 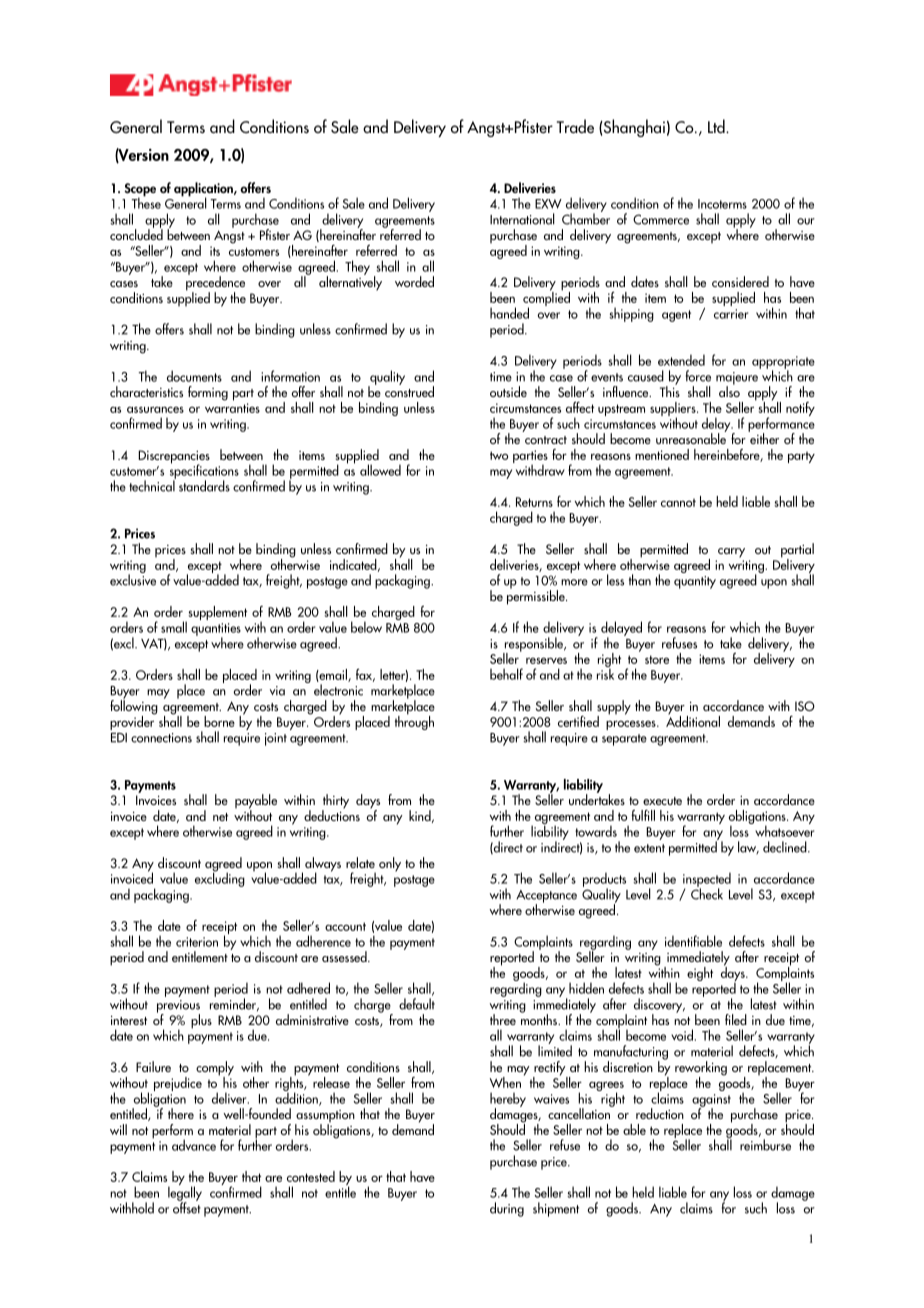 What do you see at coordinates (765, 1145) in the document?
I see `reimburse` at bounding box center [765, 1145].
